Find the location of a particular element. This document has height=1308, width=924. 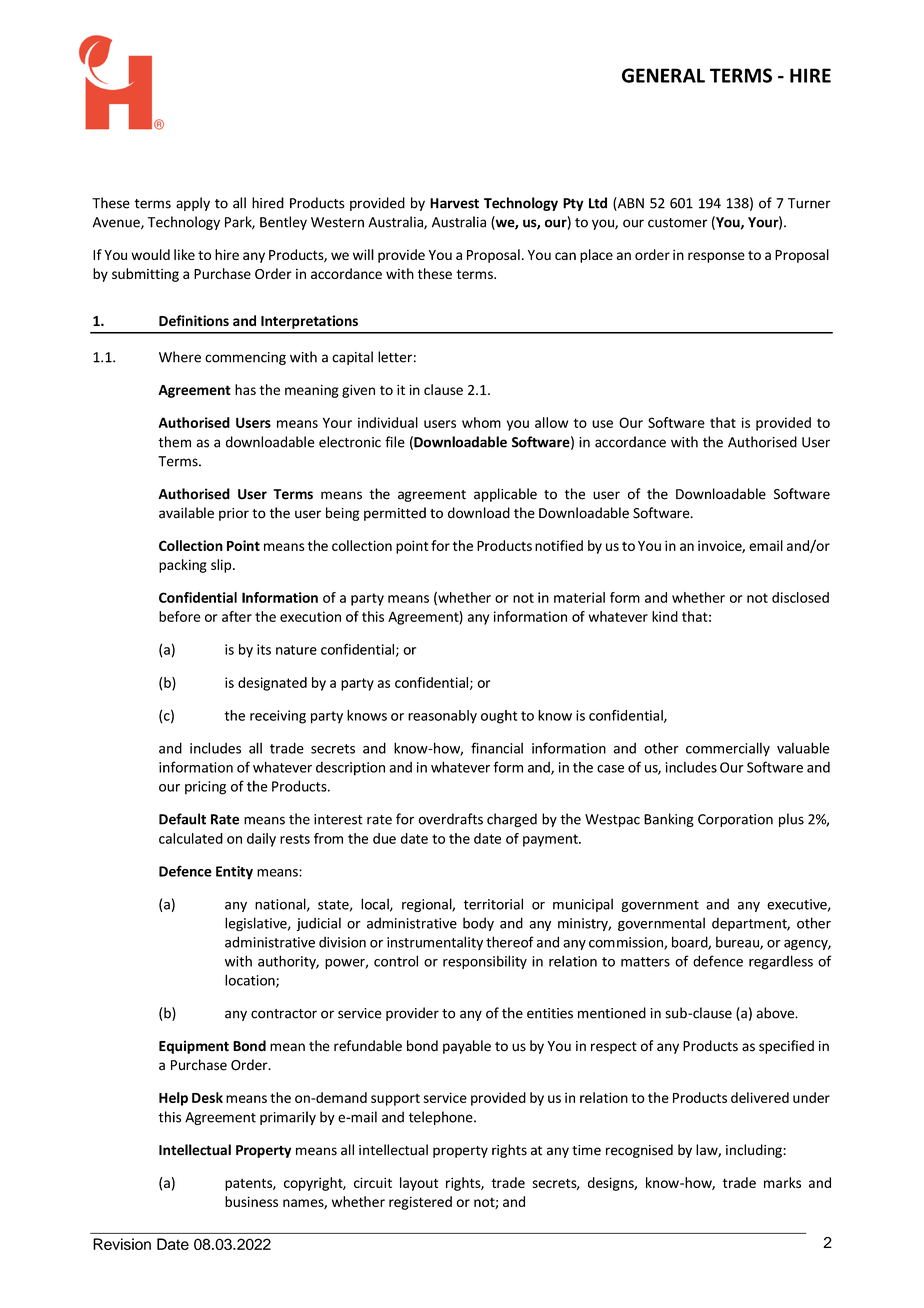

Pty is located at coordinates (573, 204).
